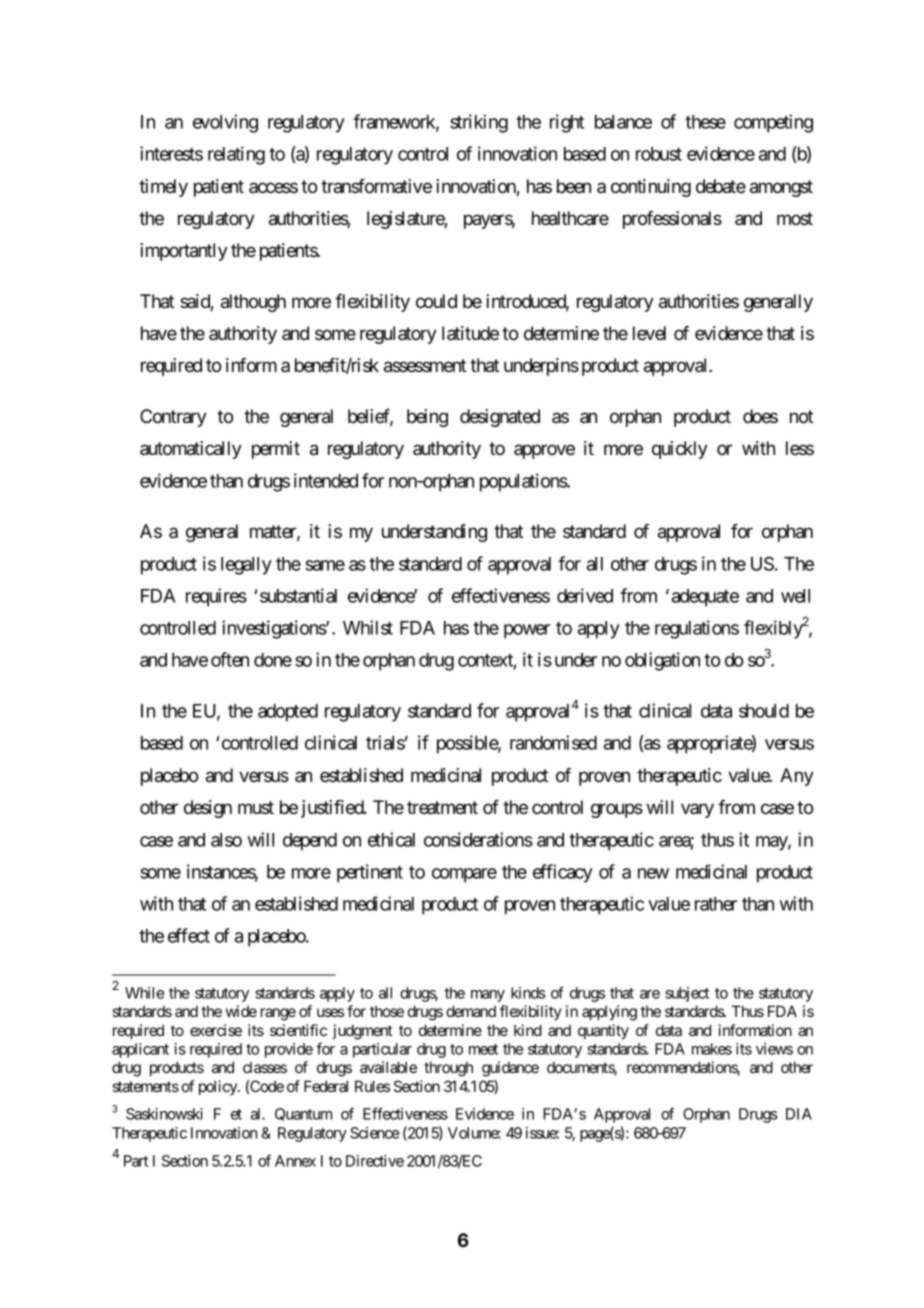  I want to click on robust, so click(659, 154).
